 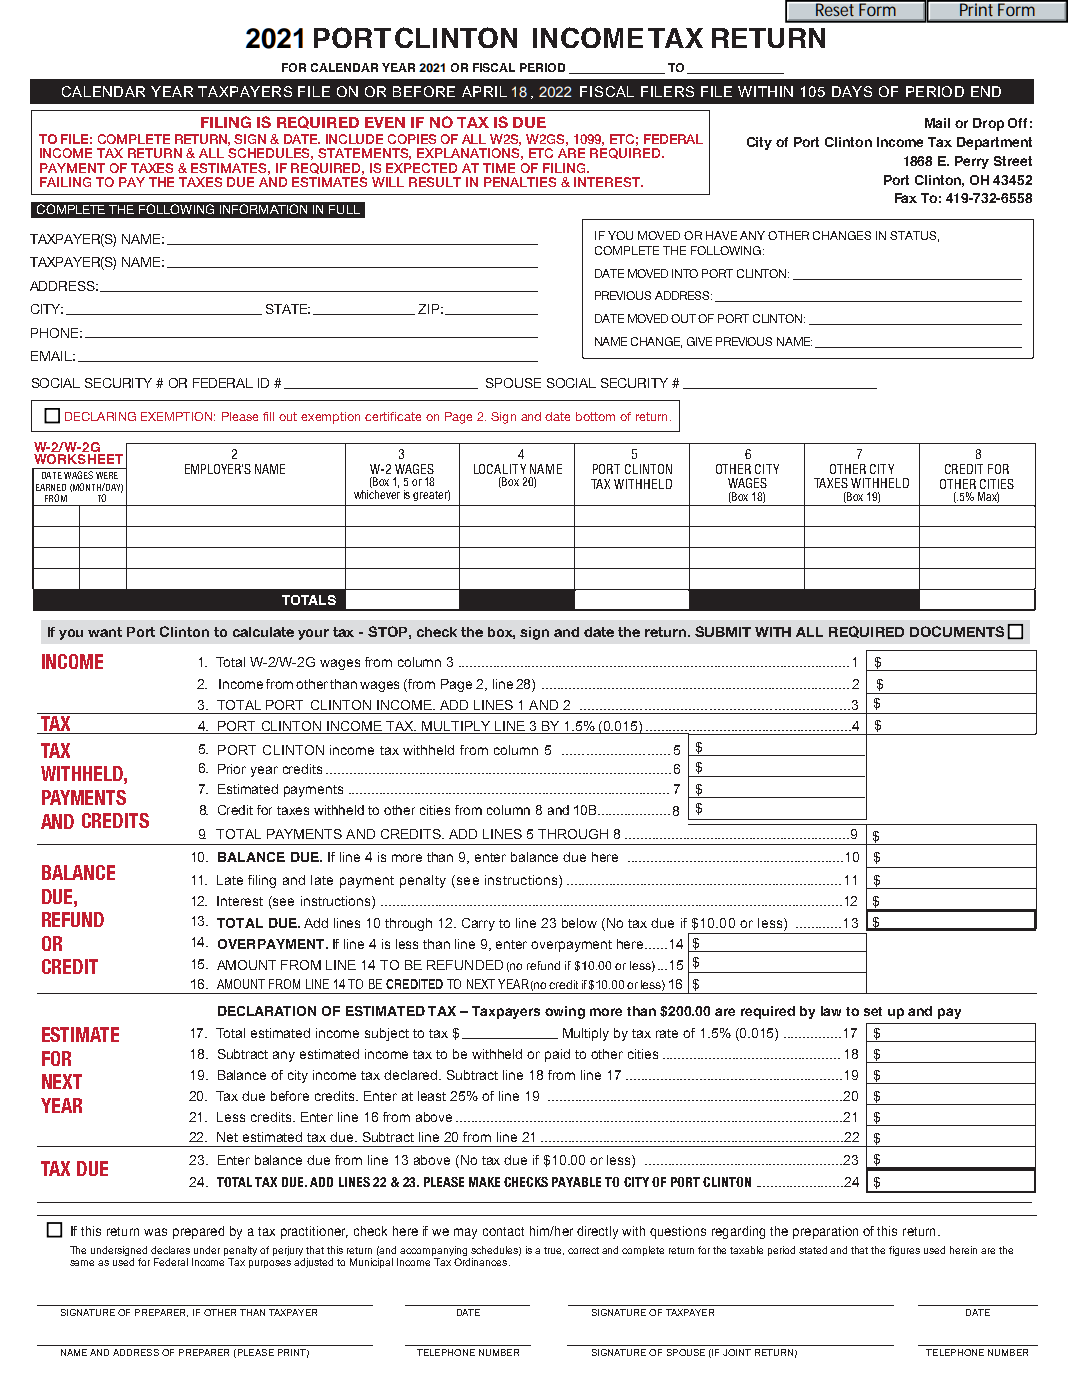 I want to click on bottom, so click(x=595, y=416).
